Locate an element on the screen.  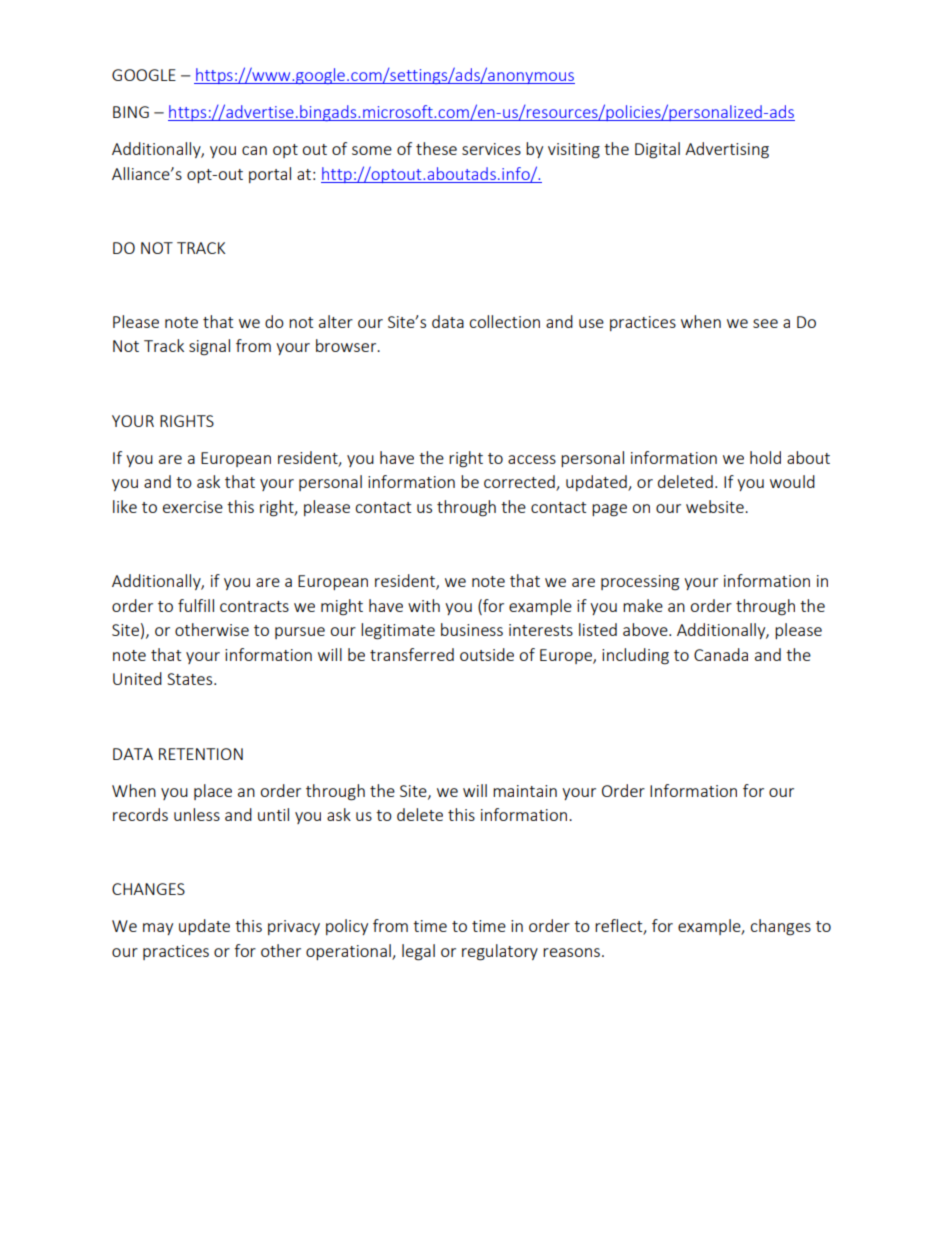
exercise is located at coordinates (193, 507).
